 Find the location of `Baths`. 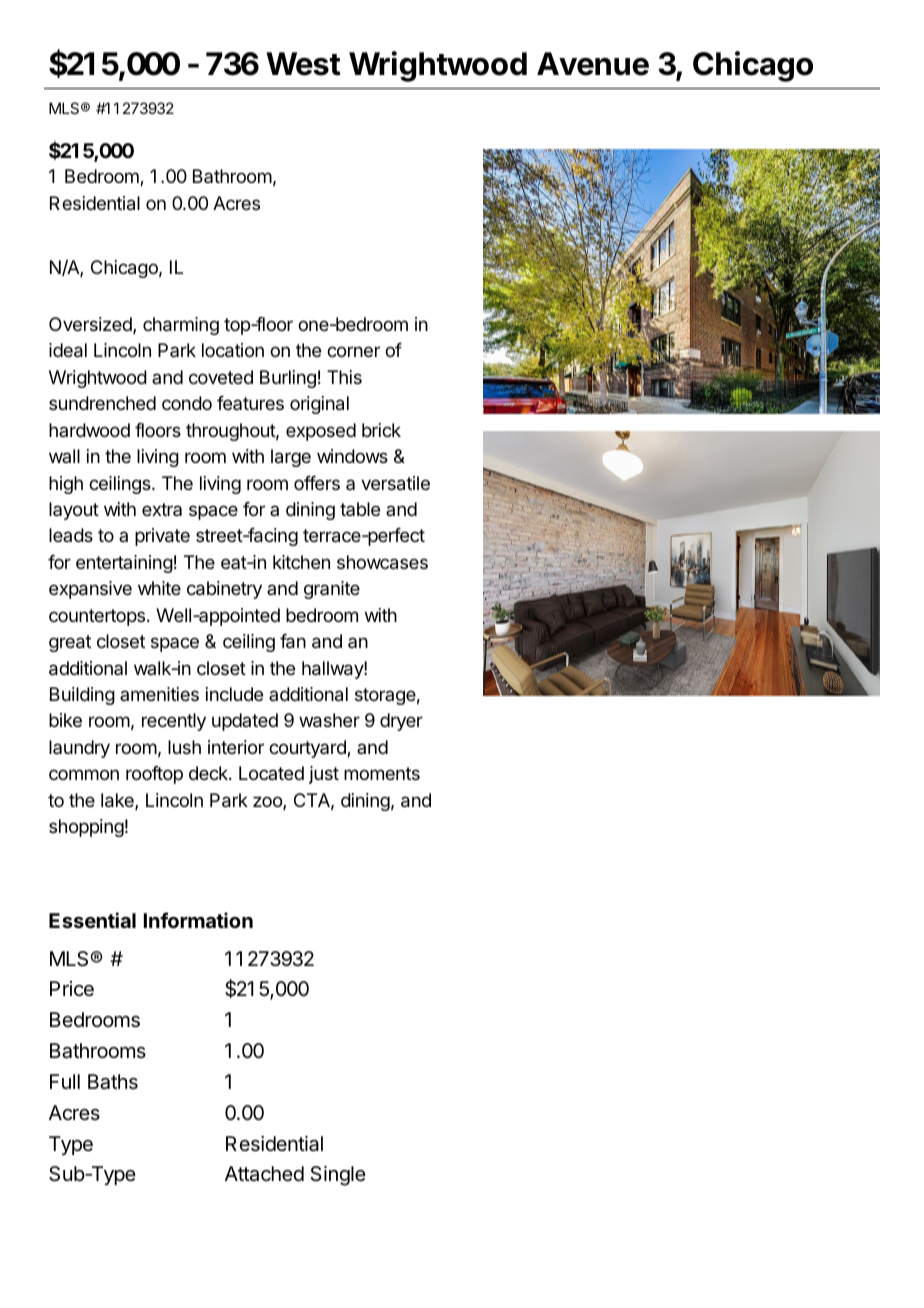

Baths is located at coordinates (113, 1082).
